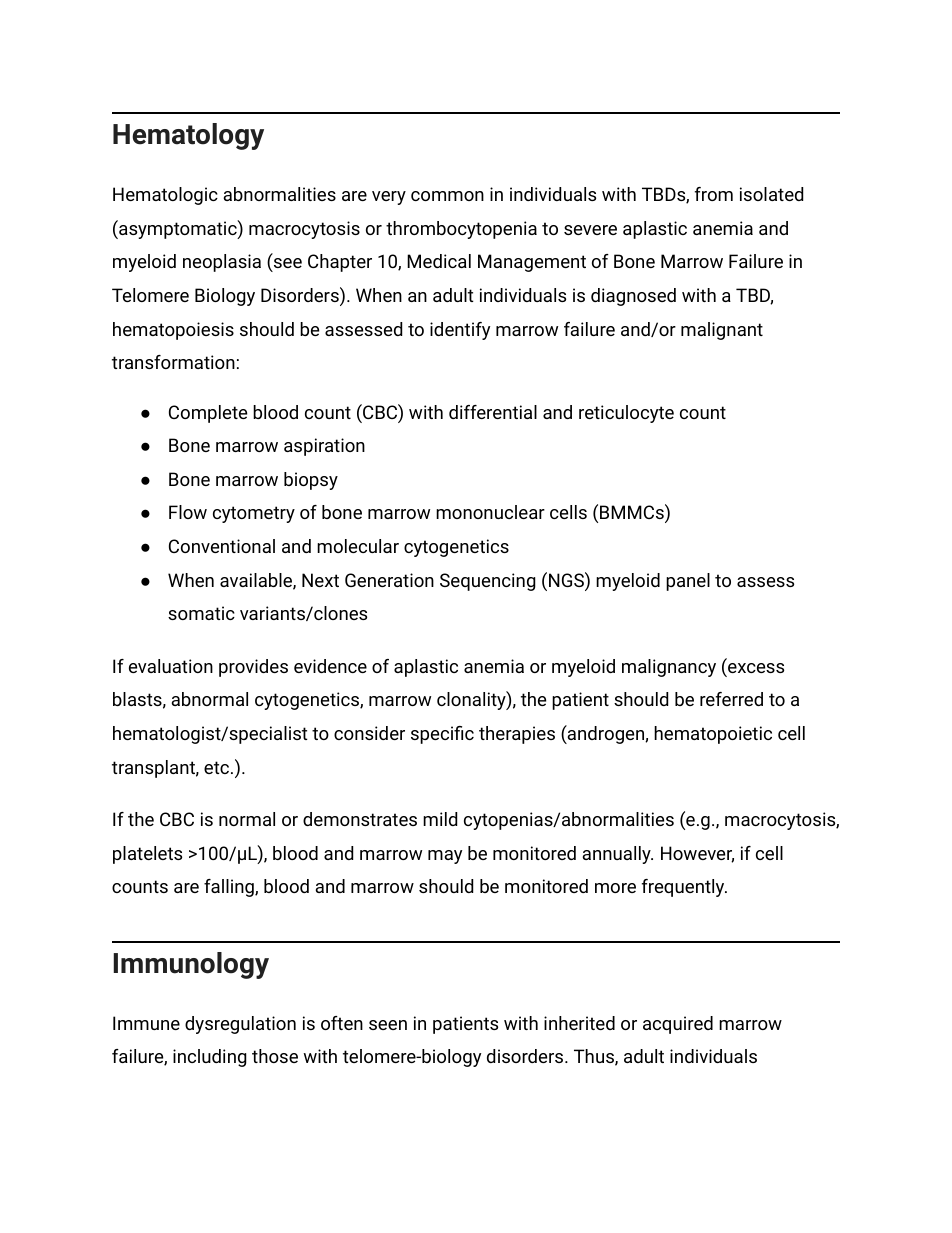 This document has width=952, height=1233. I want to click on somatic, so click(201, 613).
